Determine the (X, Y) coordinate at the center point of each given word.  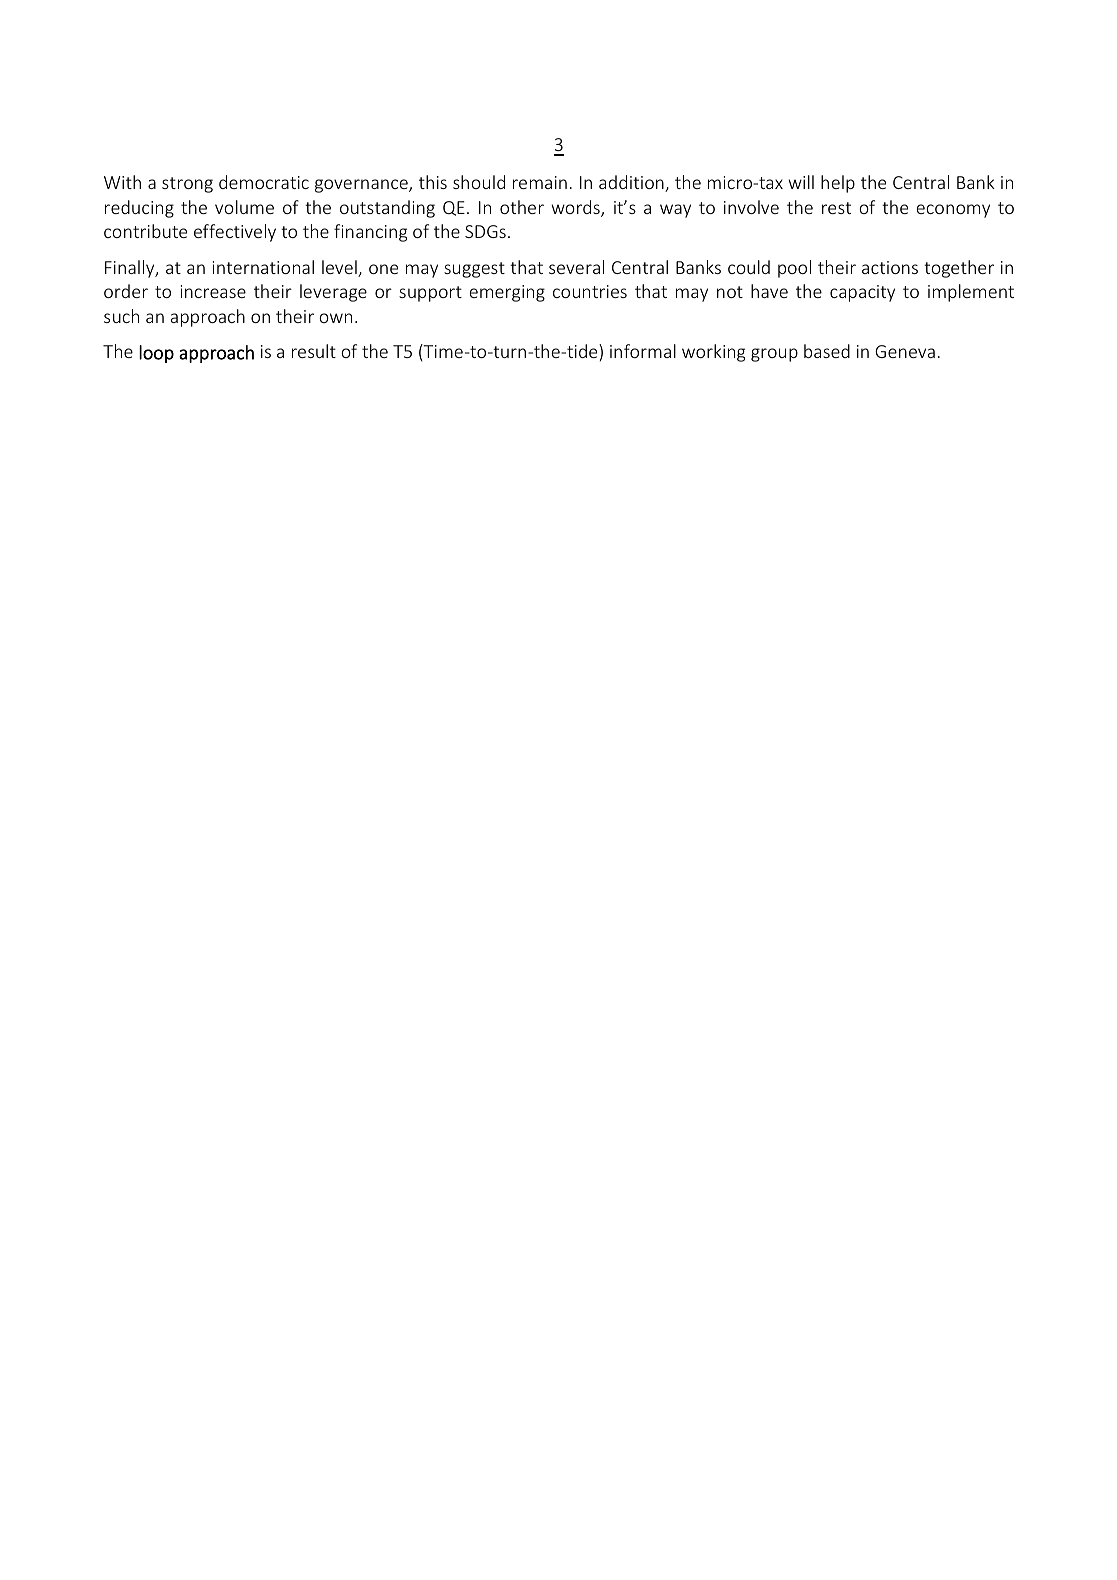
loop (156, 354)
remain (540, 182)
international (263, 267)
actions (890, 267)
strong (187, 185)
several (576, 267)
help (838, 184)
